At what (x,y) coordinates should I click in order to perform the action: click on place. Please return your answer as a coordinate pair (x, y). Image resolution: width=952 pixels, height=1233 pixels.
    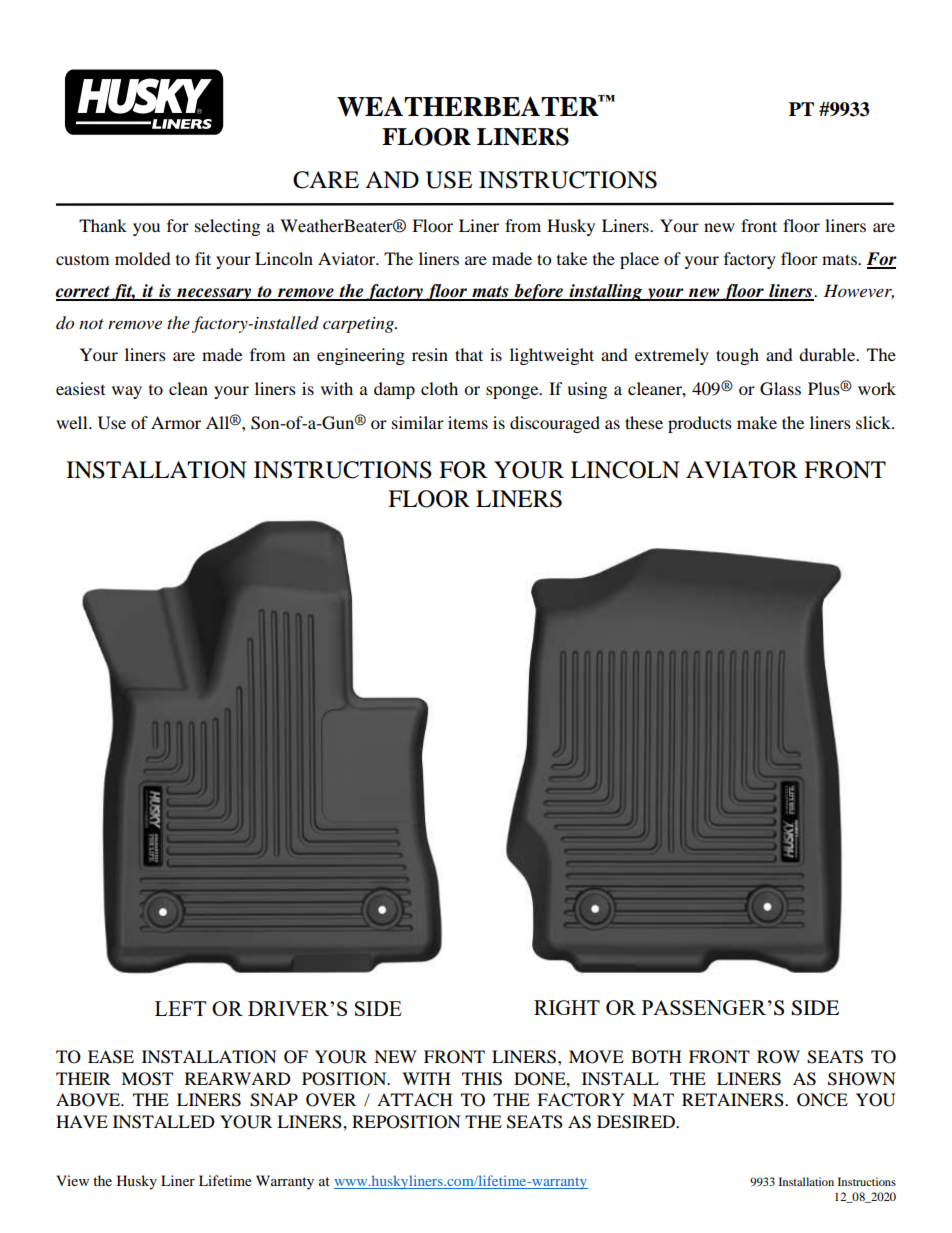
    Looking at the image, I should click on (639, 260).
